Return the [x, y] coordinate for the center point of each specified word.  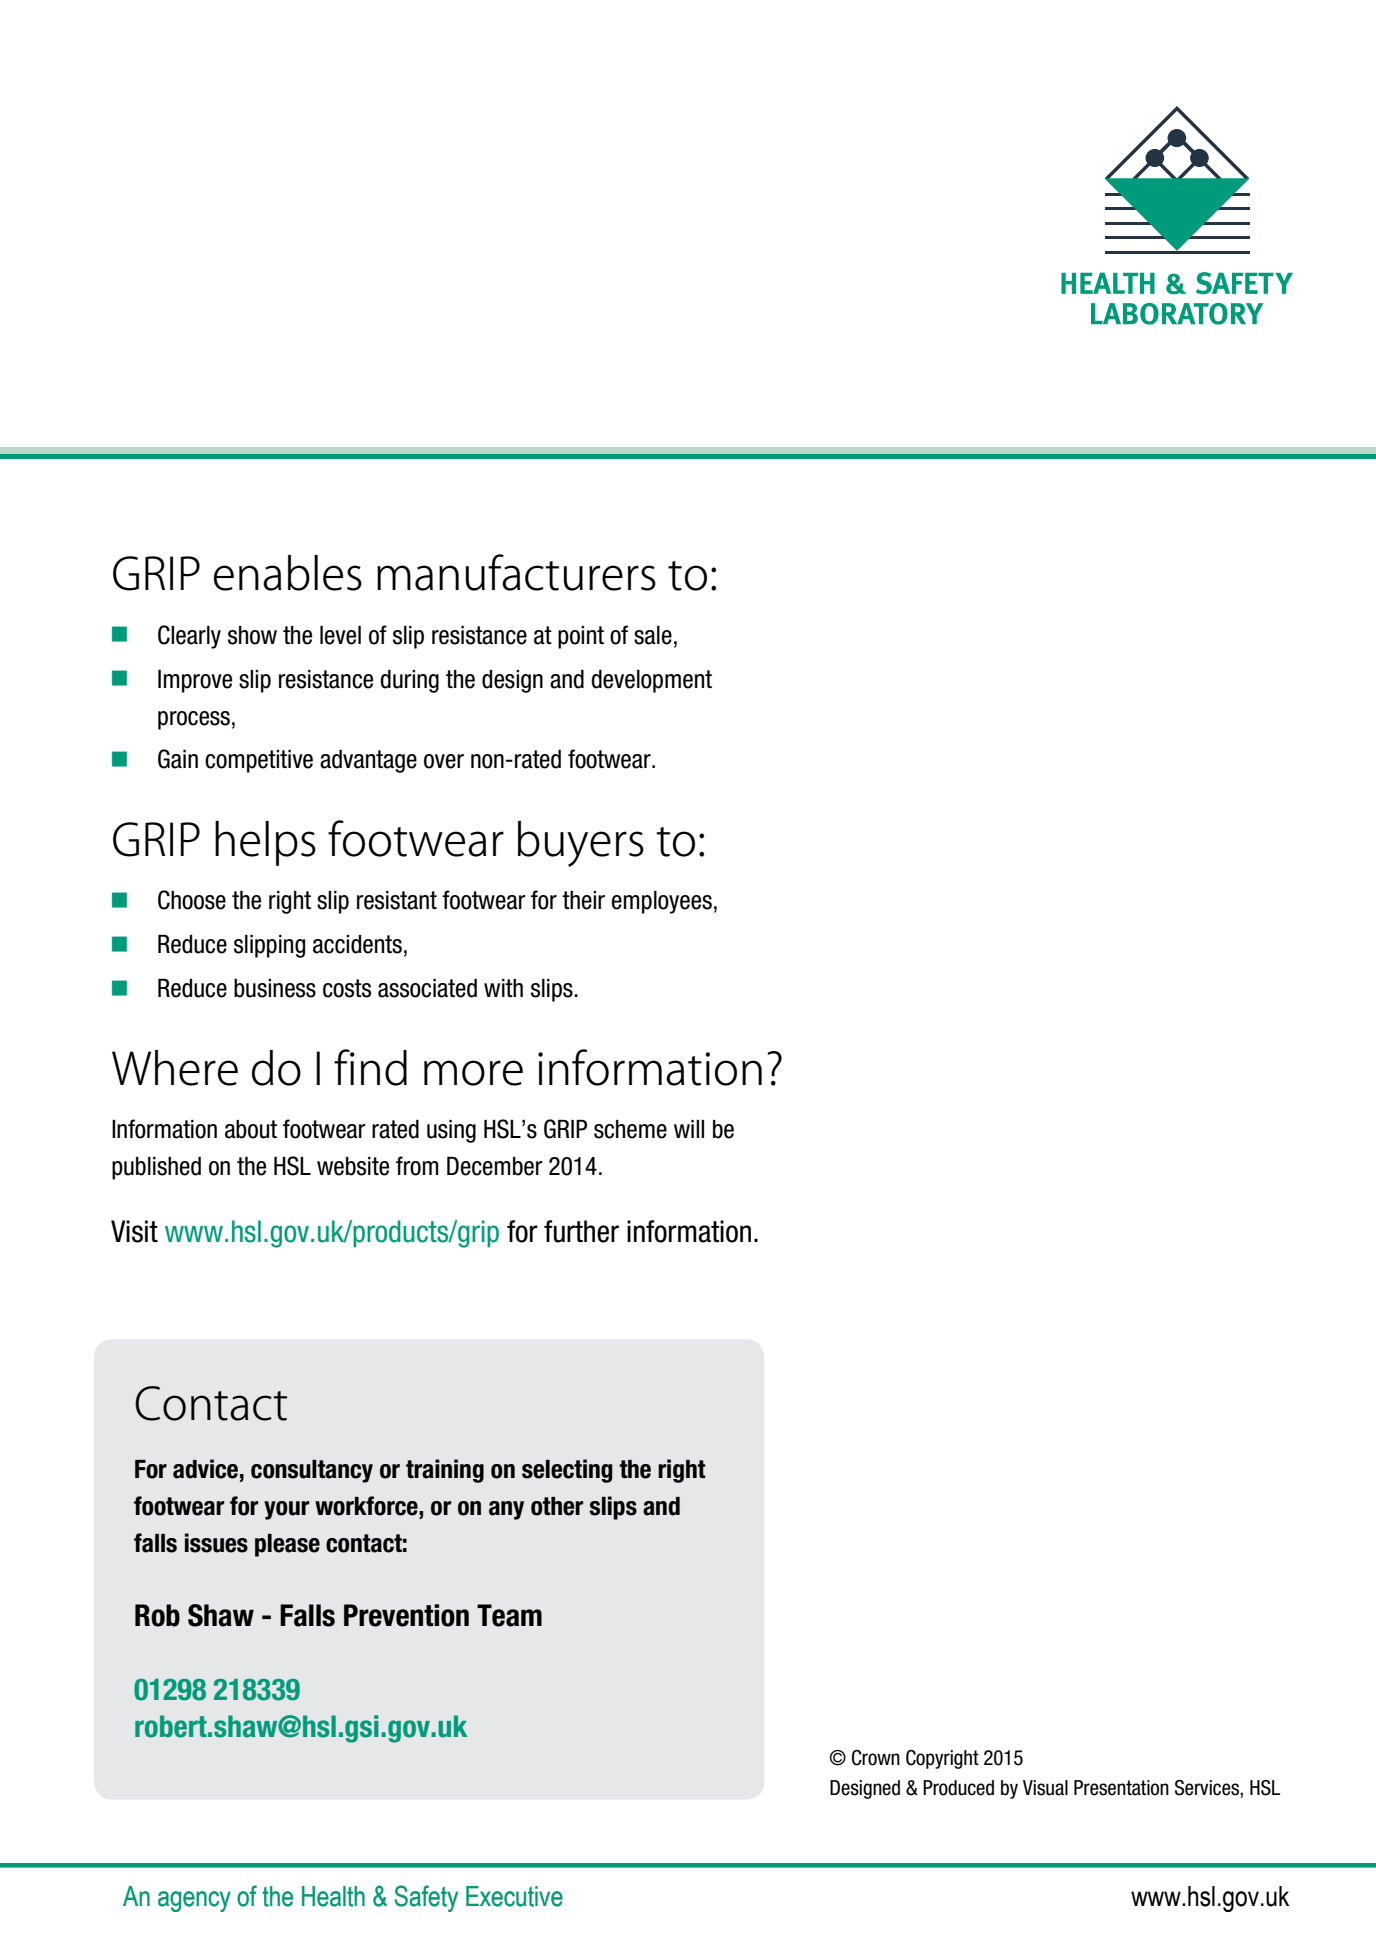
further [581, 1231]
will [689, 1129]
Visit [134, 1231]
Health [333, 1896]
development [651, 681]
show [252, 635]
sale [653, 635]
